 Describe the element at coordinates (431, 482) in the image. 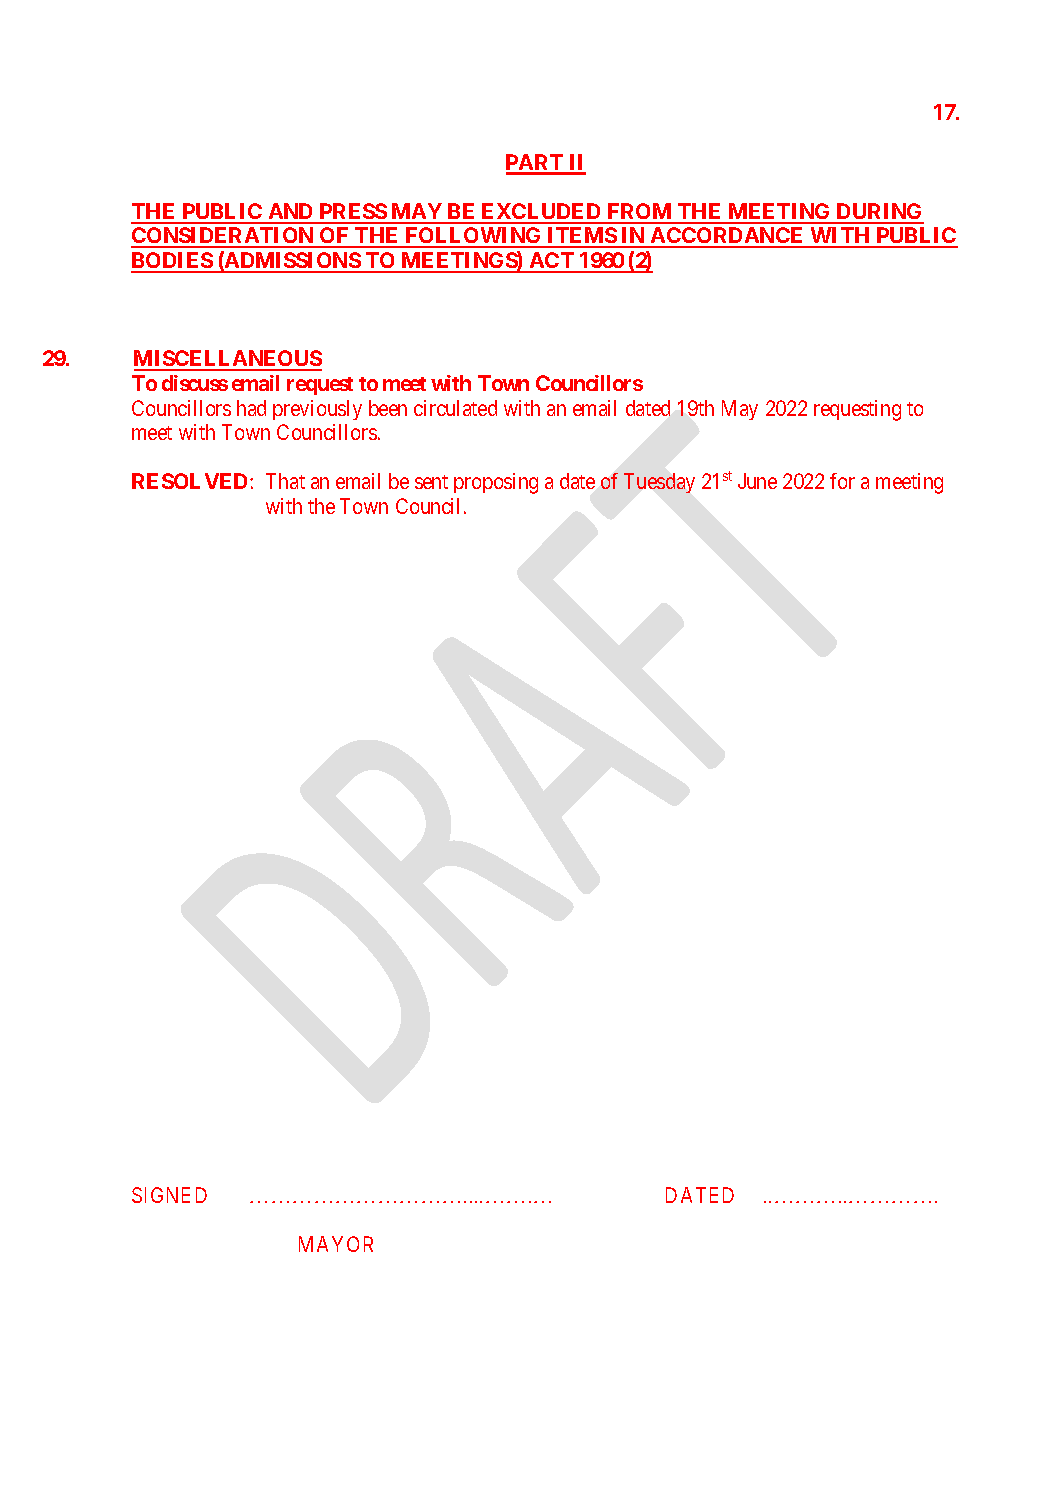

I see `sent` at that location.
